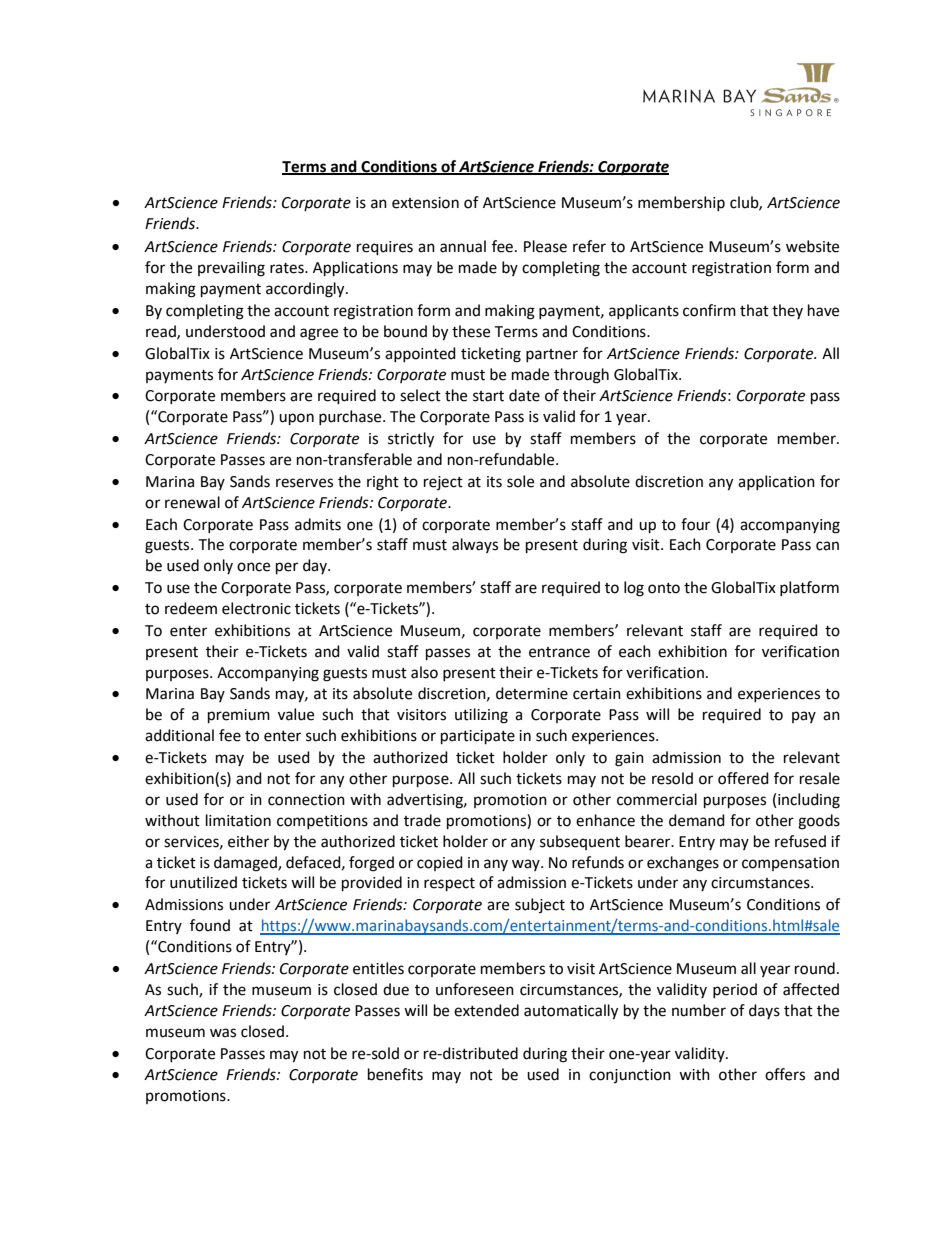 The height and width of the screenshot is (1233, 952). I want to click on limitation, so click(238, 820).
